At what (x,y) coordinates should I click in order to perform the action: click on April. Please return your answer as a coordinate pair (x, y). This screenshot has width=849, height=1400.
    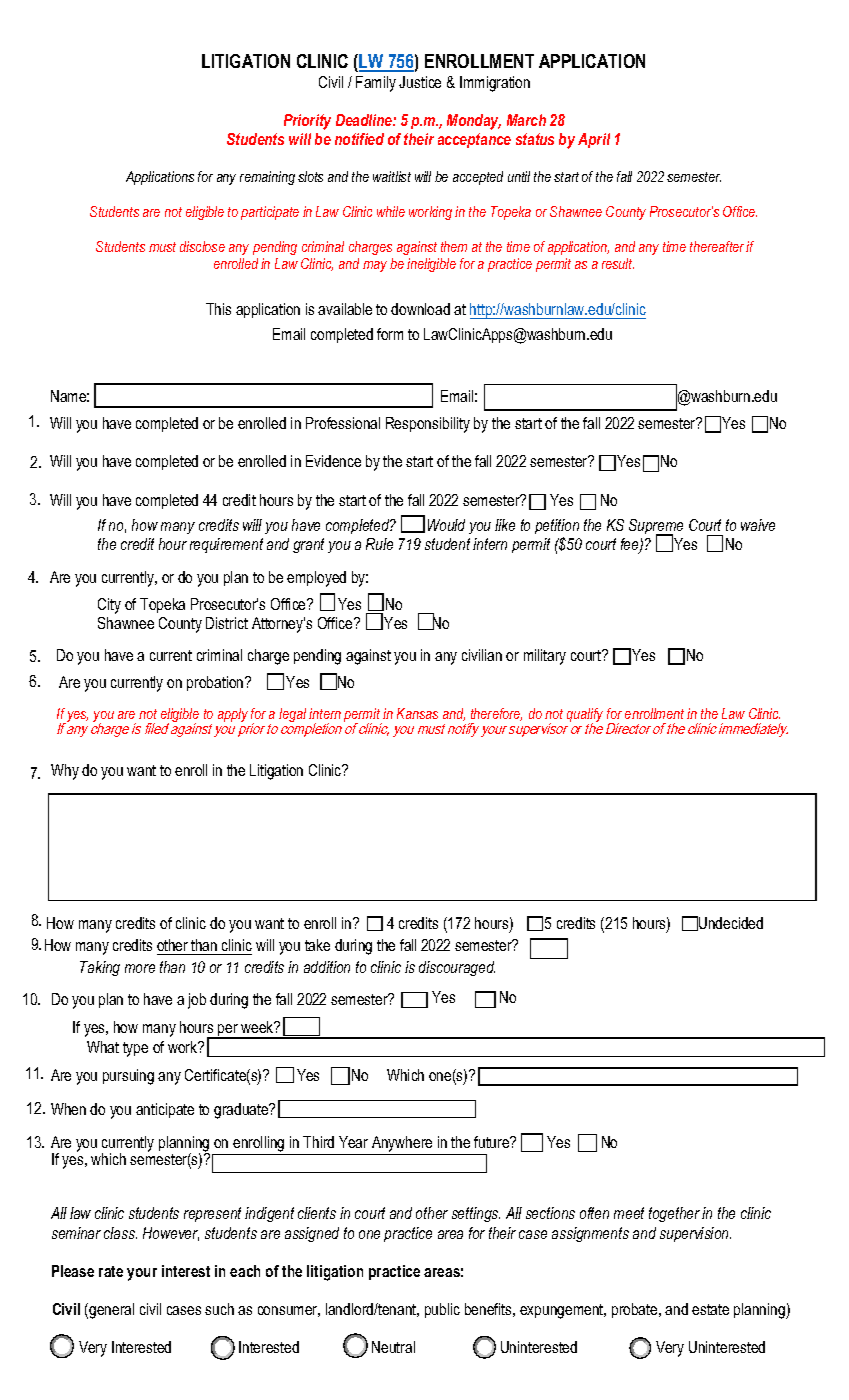
    Looking at the image, I should click on (594, 140).
